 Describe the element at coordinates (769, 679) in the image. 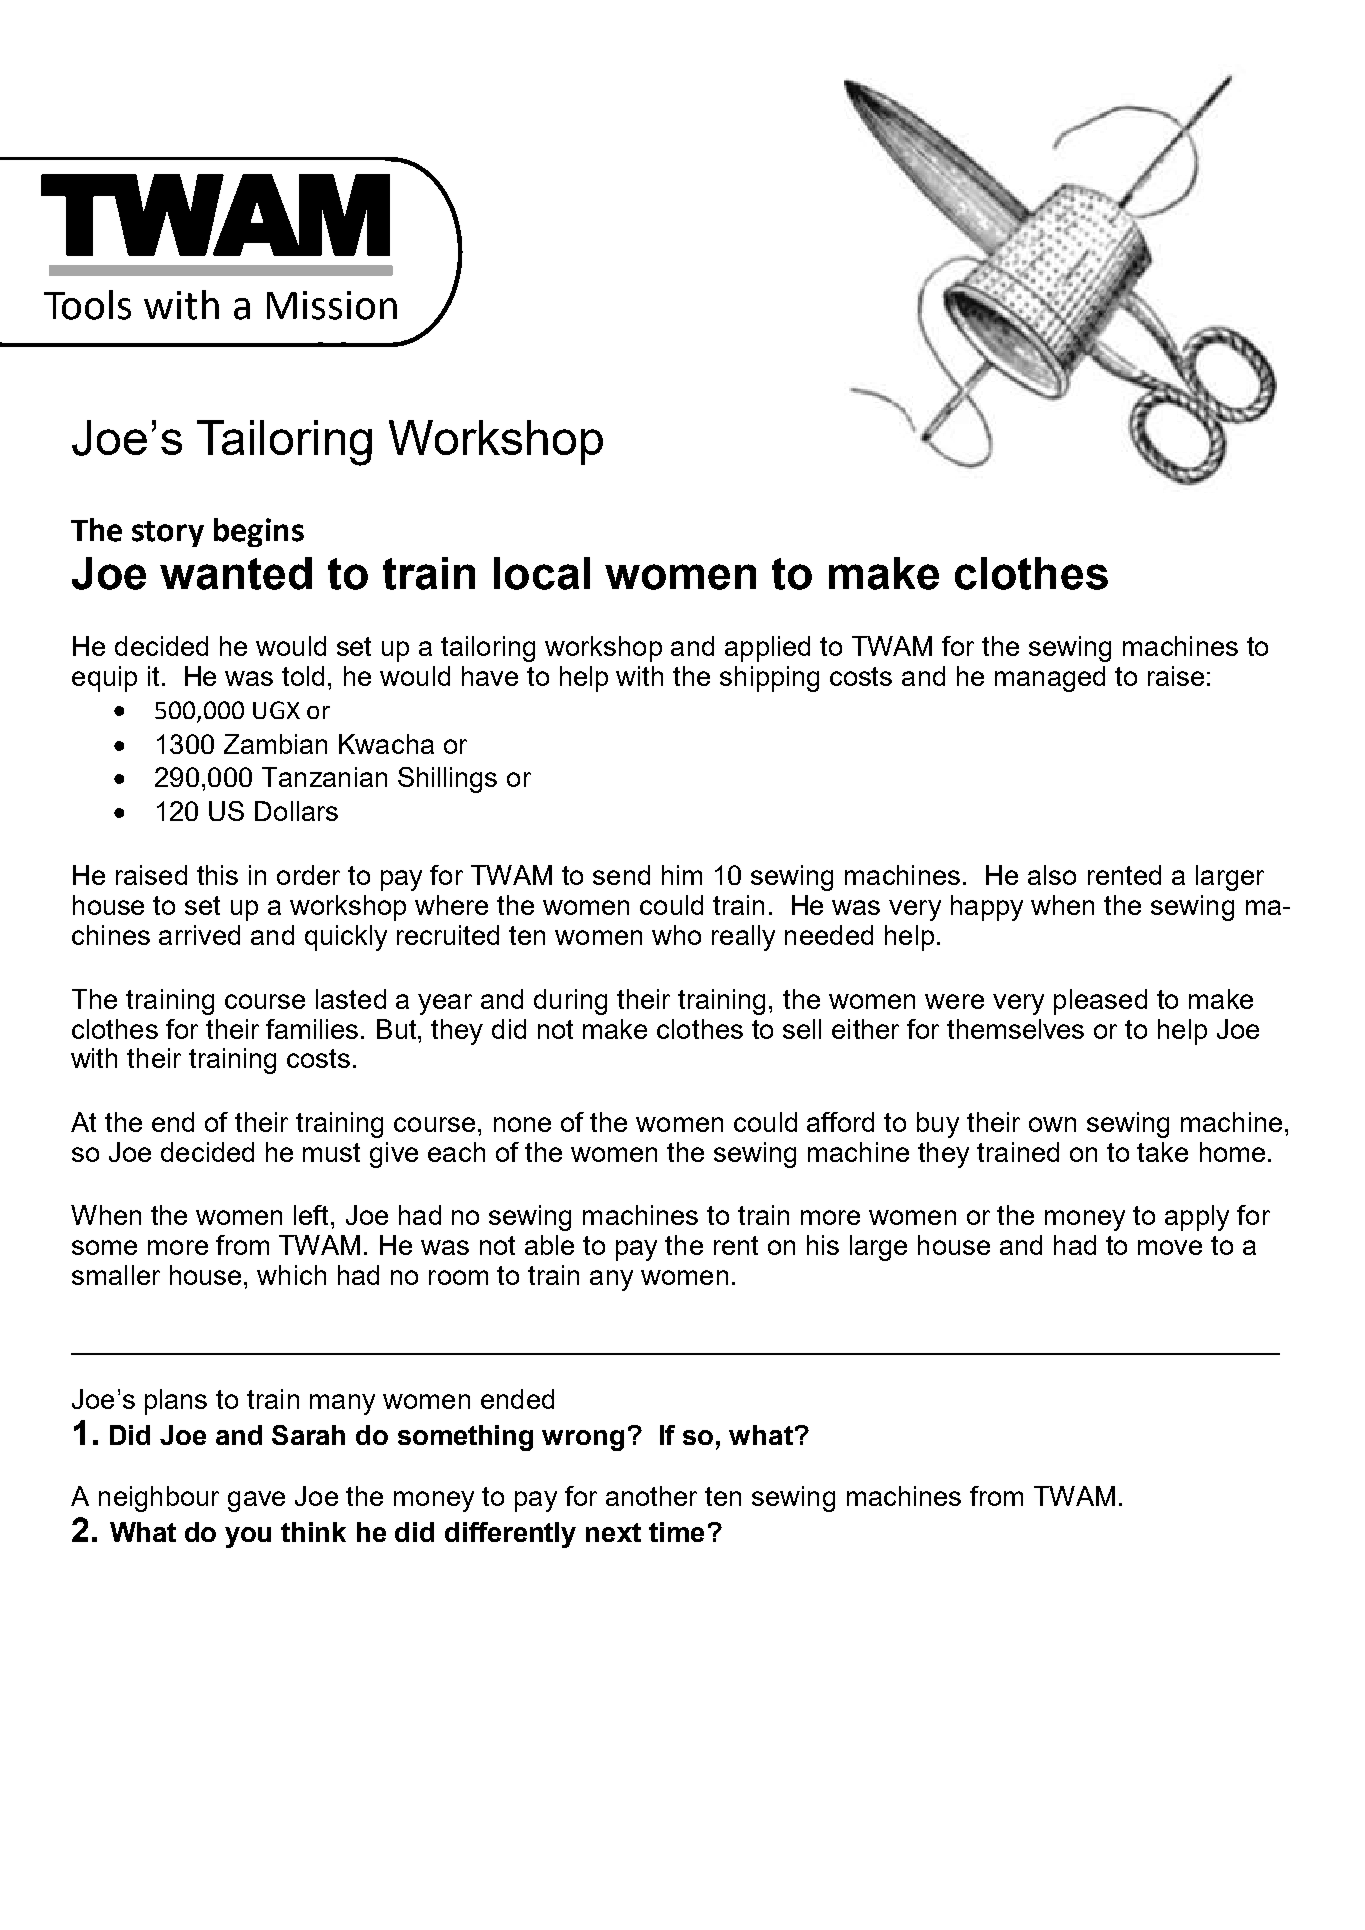

I see `shipping` at that location.
